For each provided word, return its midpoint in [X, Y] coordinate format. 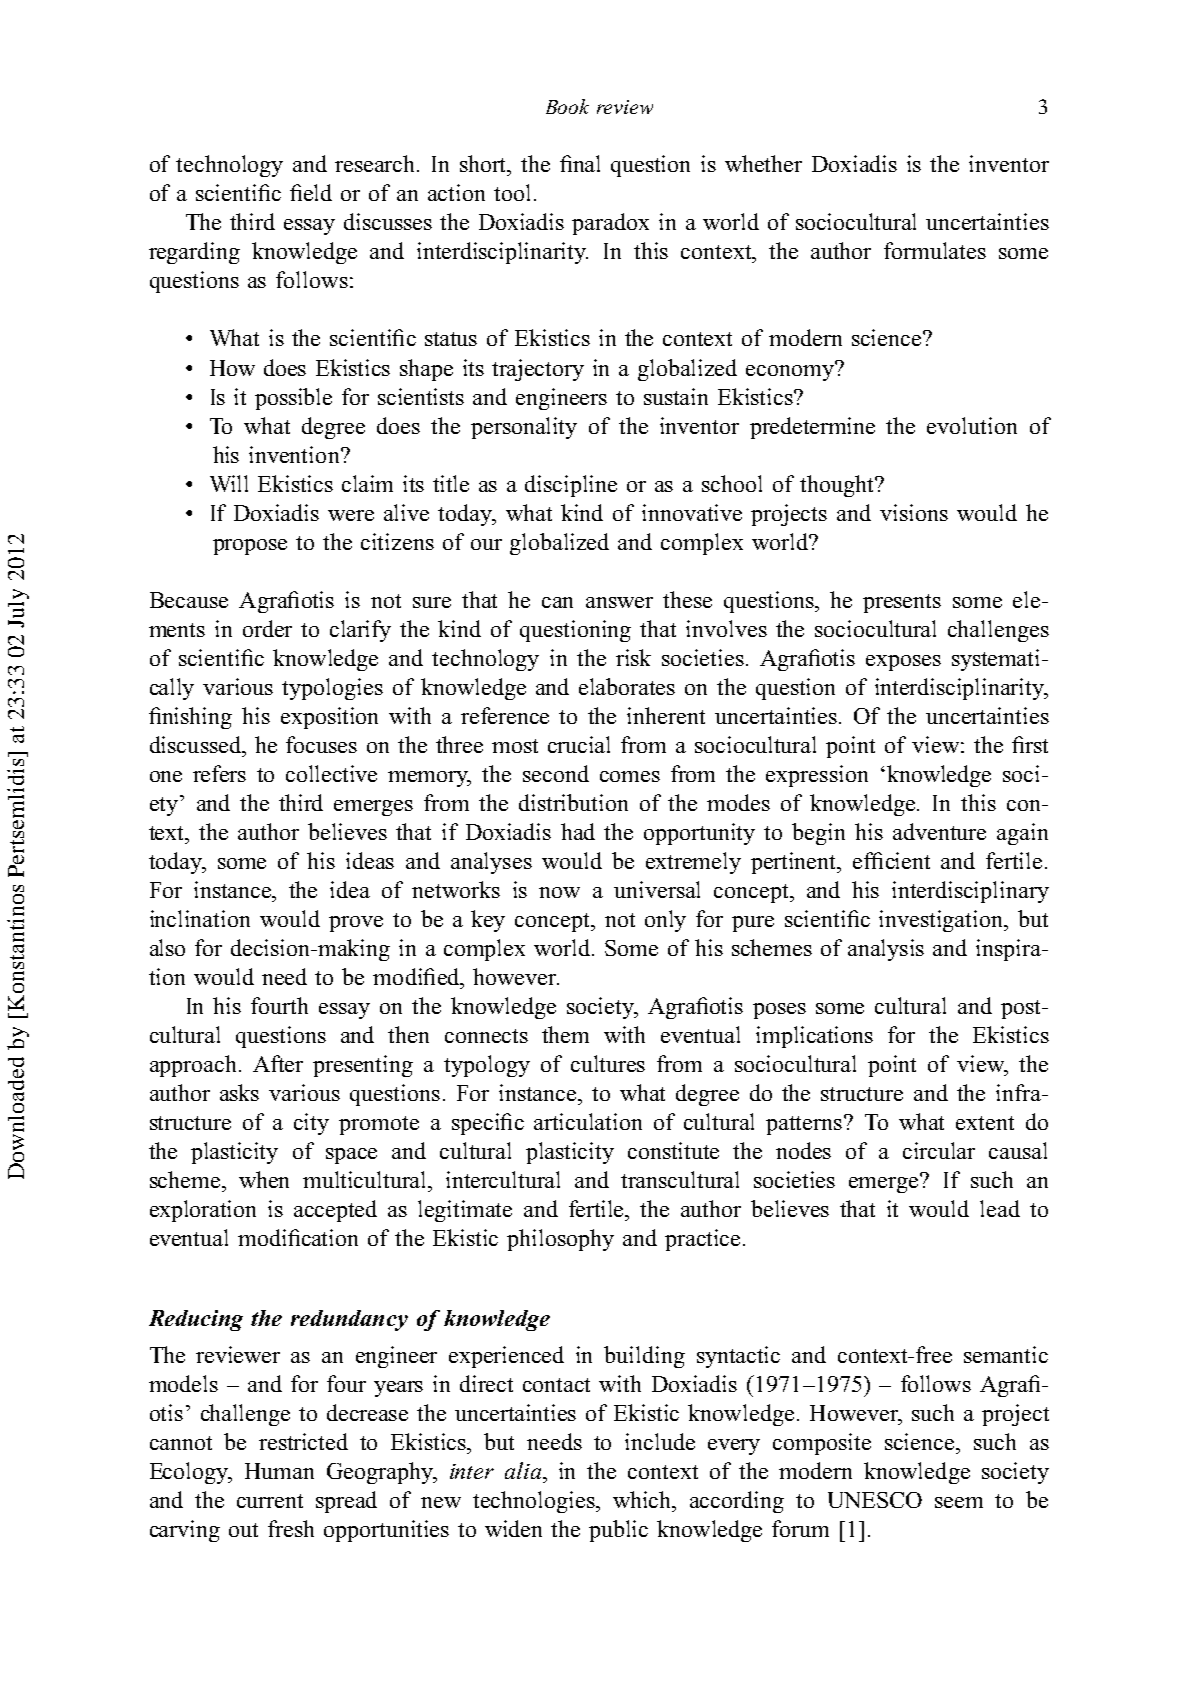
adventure [939, 831]
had [578, 831]
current [270, 1501]
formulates [935, 250]
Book [567, 106]
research [376, 163]
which [643, 1499]
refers [219, 773]
